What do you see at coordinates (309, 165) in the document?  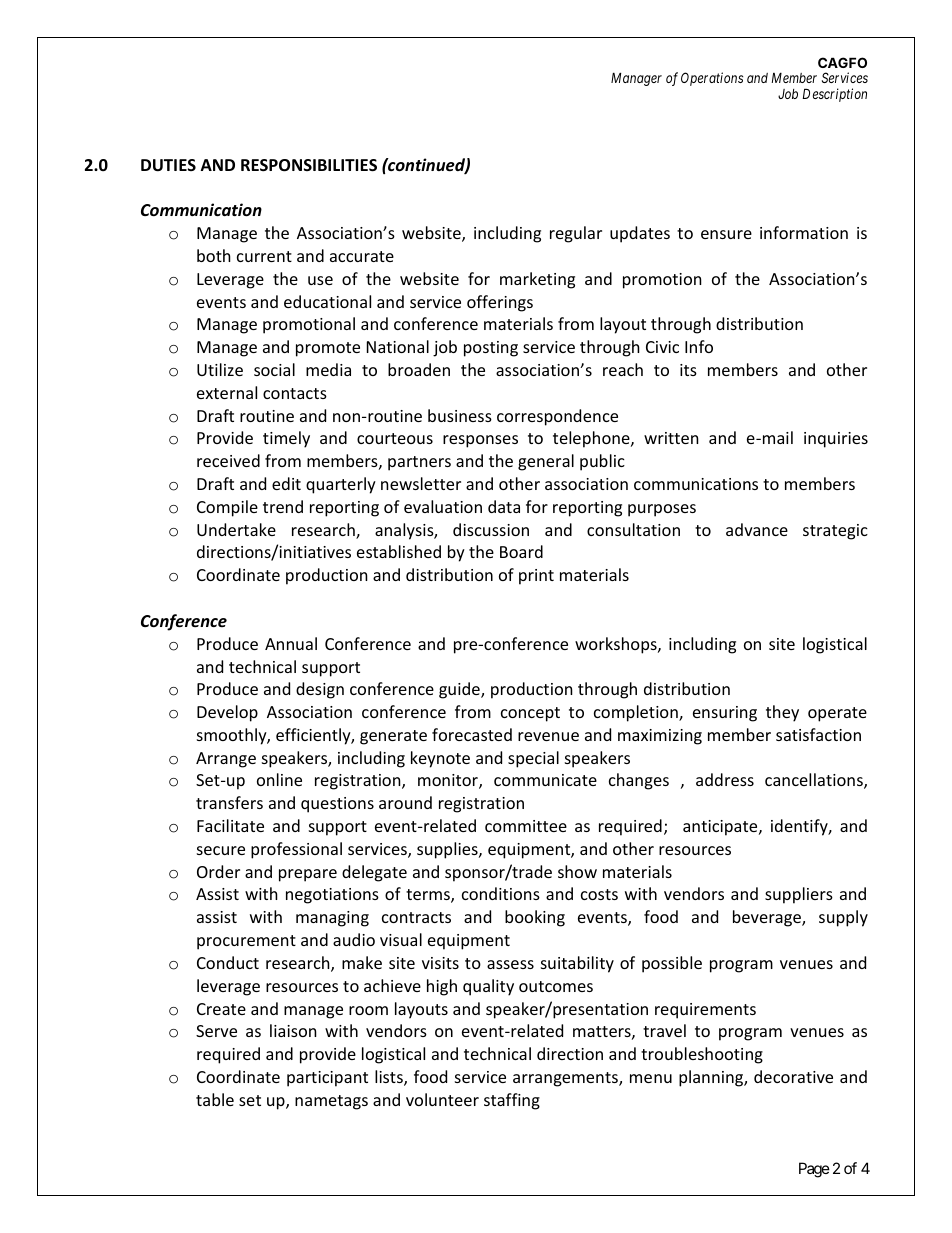 I see `RESPONSIBILITIES` at bounding box center [309, 165].
